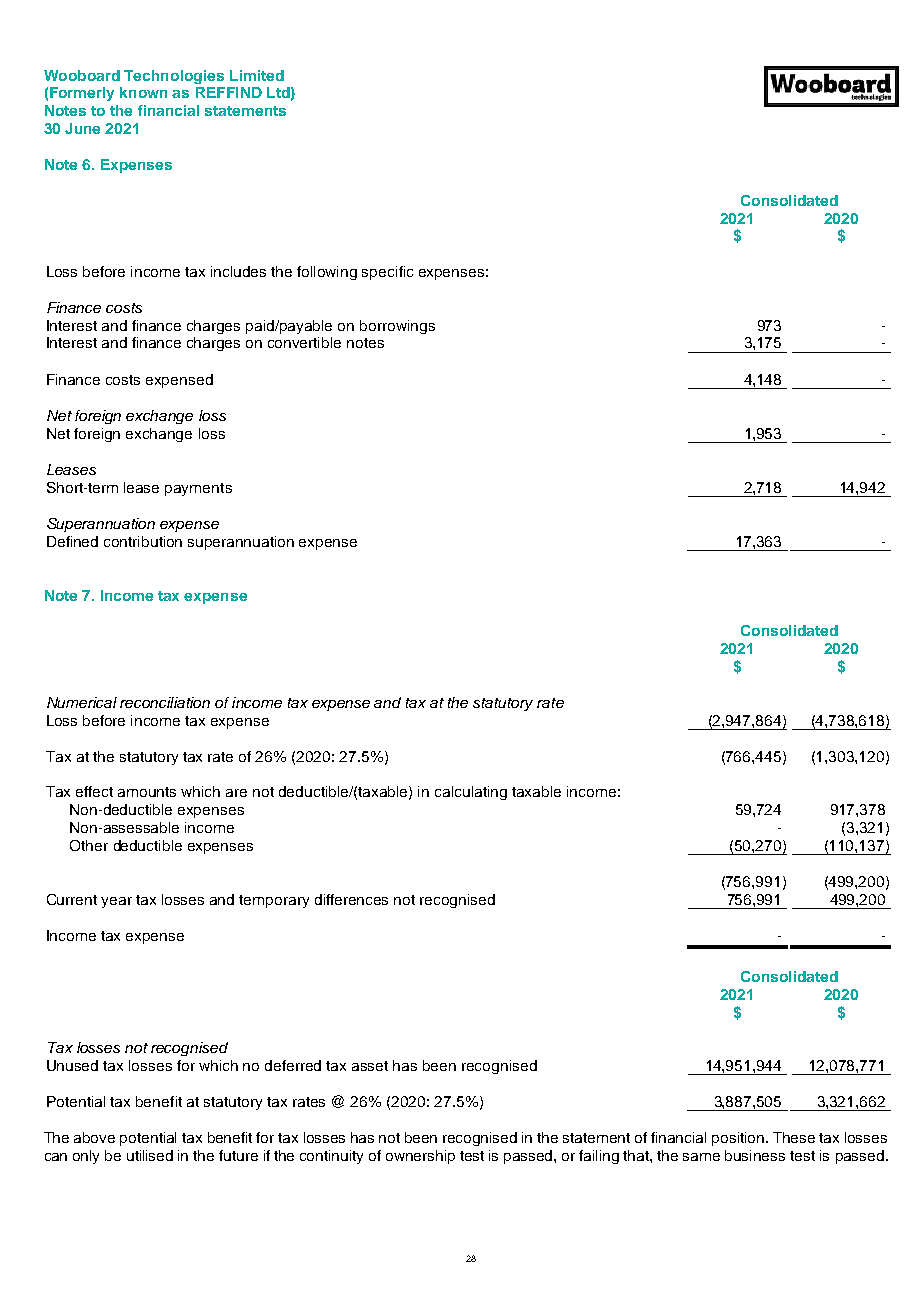  Describe the element at coordinates (257, 75) in the document. I see `Limited` at that location.
